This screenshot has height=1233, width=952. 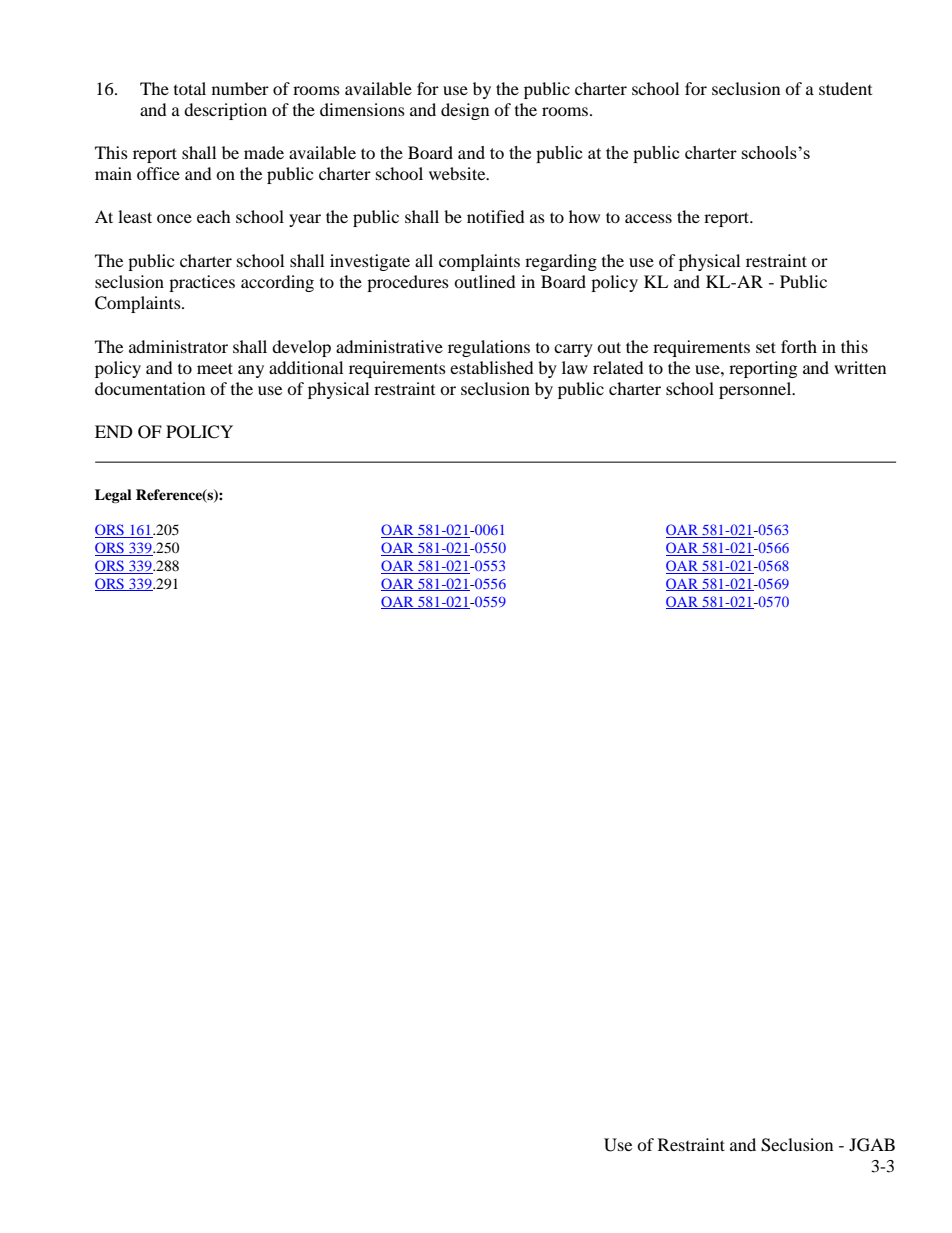 I want to click on personnel, so click(x=756, y=390).
